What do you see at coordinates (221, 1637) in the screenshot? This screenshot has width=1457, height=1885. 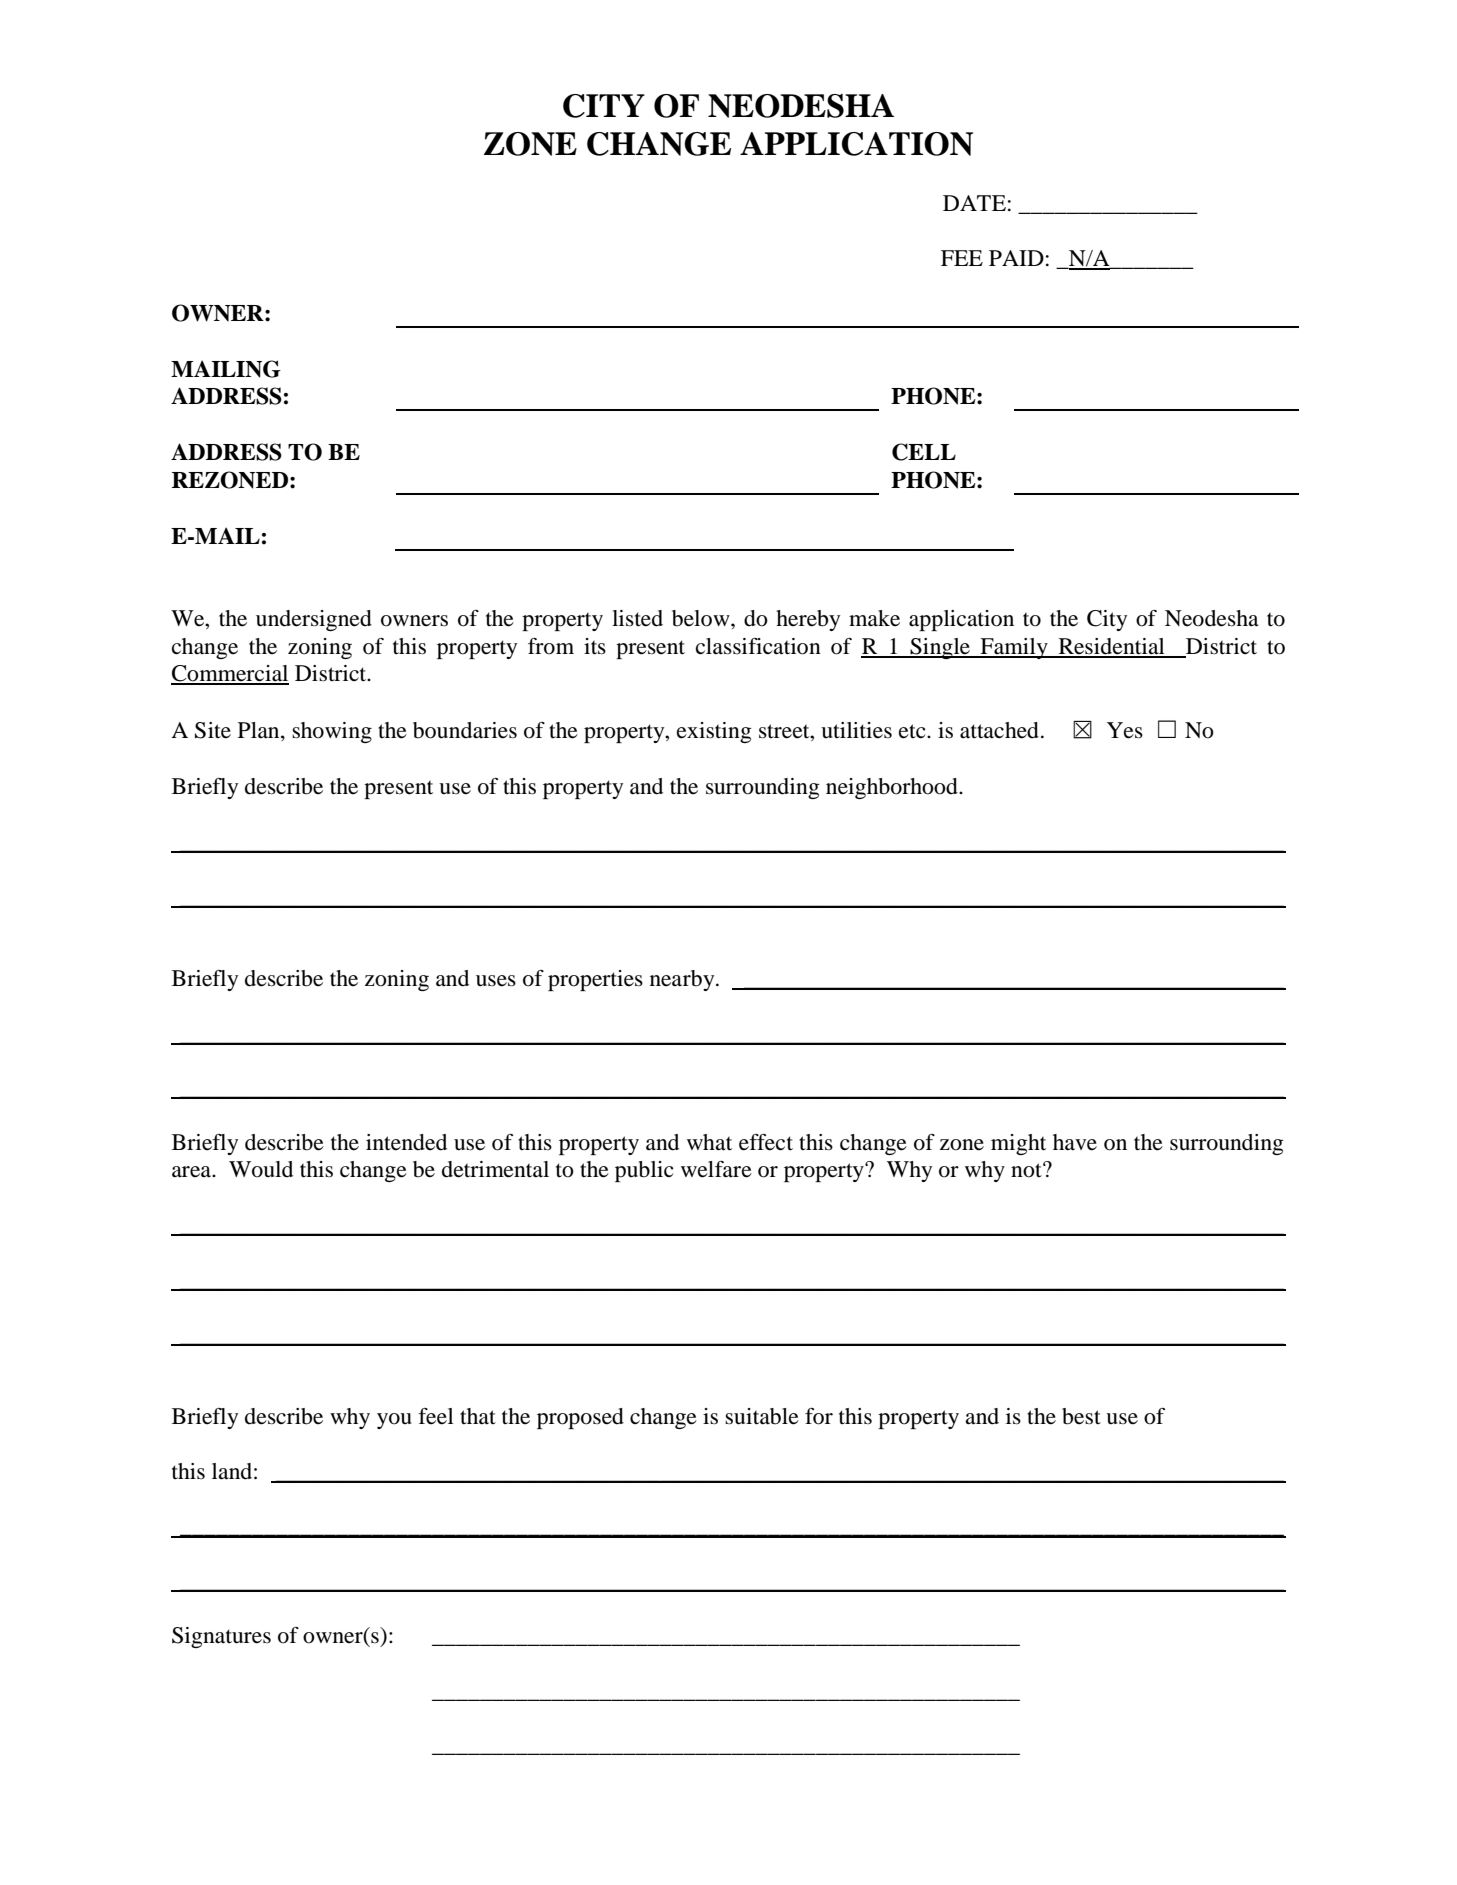 I see `Signatures` at bounding box center [221, 1637].
